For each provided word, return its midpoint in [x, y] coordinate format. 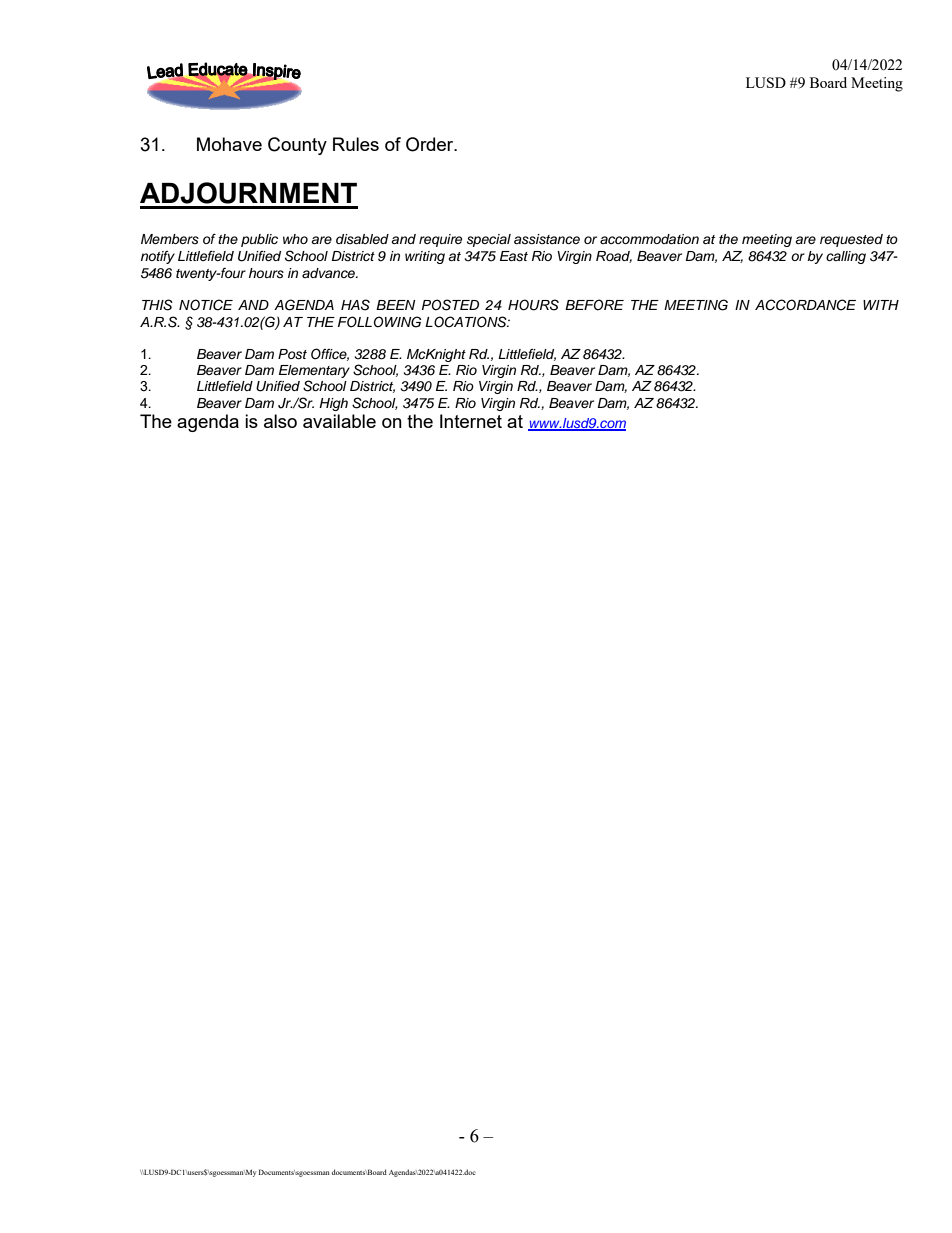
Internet [471, 421]
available [339, 421]
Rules [356, 144]
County [297, 146]
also [280, 421]
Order [431, 144]
